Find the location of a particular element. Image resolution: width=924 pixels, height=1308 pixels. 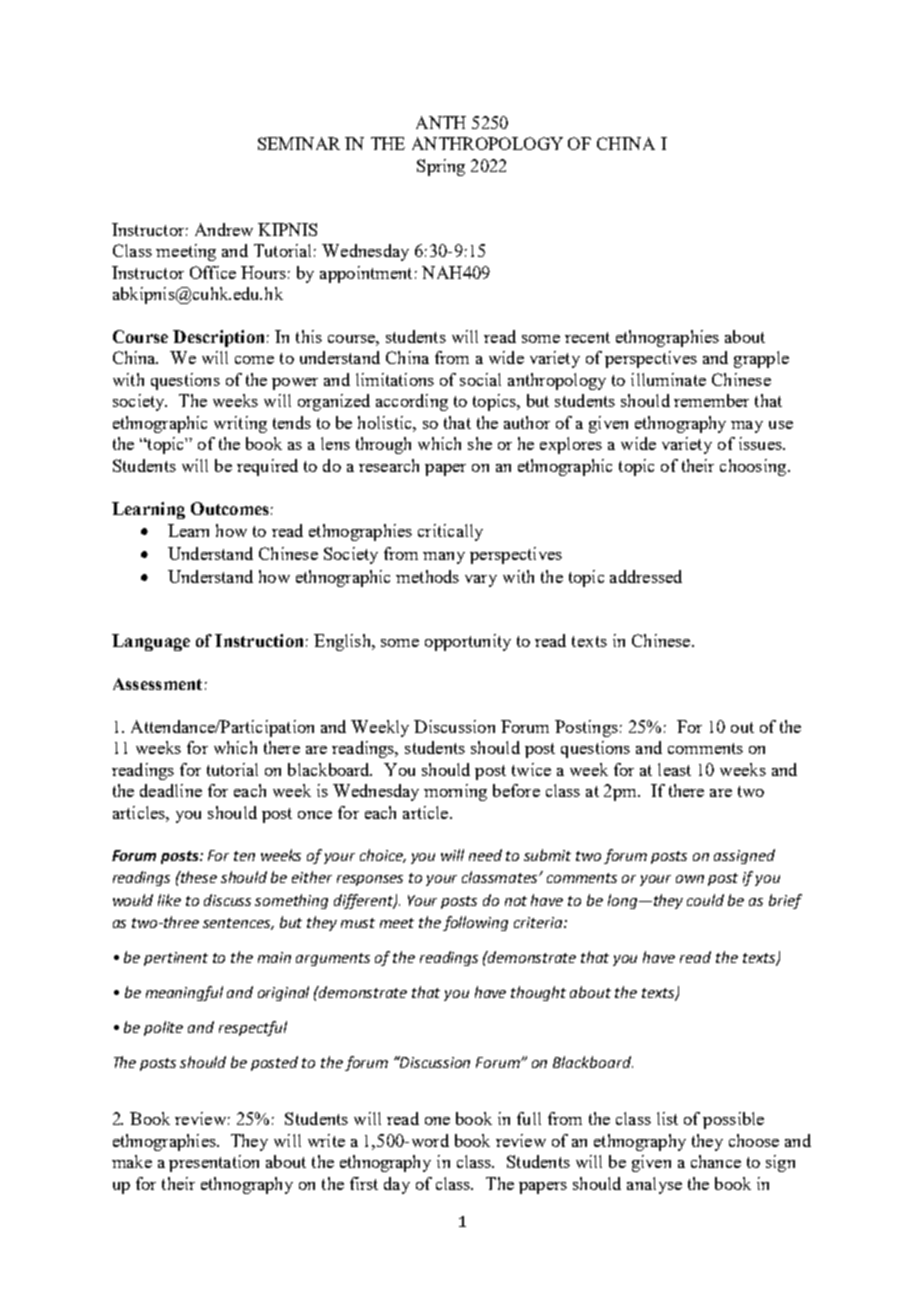

one is located at coordinates (437, 1121).
